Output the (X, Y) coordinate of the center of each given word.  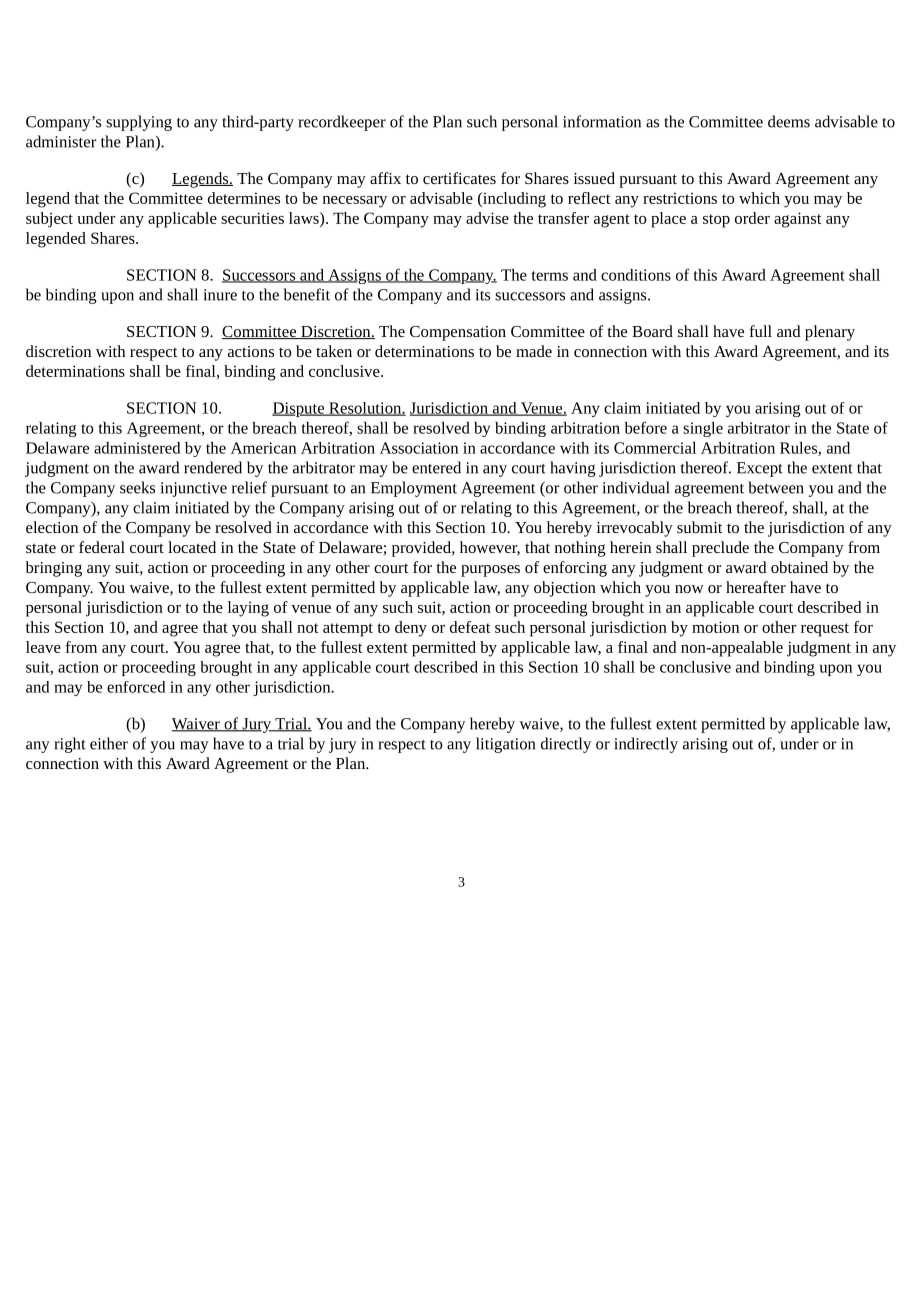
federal (102, 547)
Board (652, 331)
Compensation (458, 333)
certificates (459, 178)
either (109, 743)
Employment (414, 489)
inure (220, 295)
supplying (139, 123)
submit (699, 527)
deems (789, 121)
